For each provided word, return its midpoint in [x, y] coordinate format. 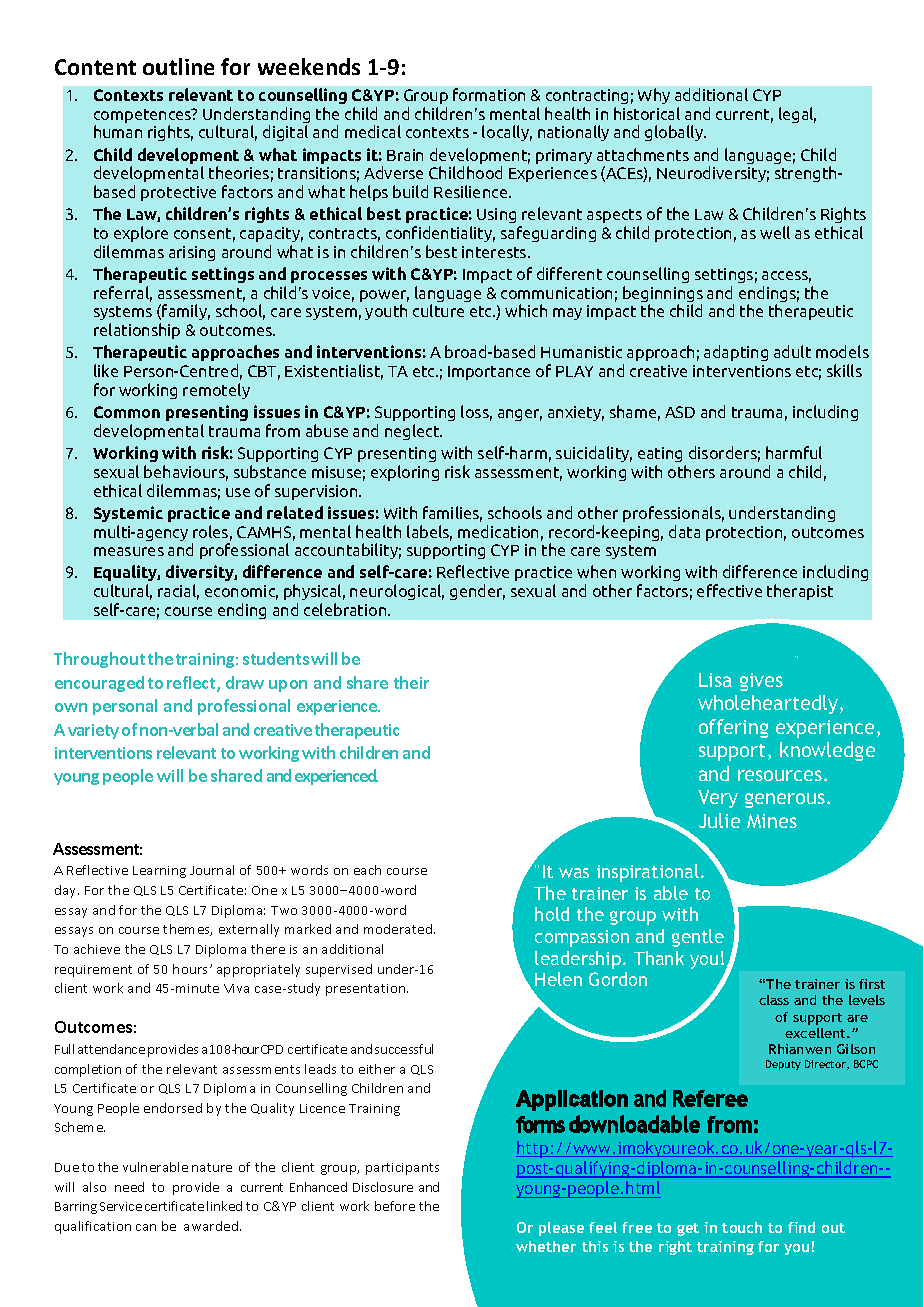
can [146, 1227]
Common [127, 412]
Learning [159, 872]
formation [489, 94]
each [367, 870]
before [395, 1206]
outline [178, 66]
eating [660, 454]
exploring [405, 473]
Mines [772, 821]
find [801, 1227]
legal [797, 115]
